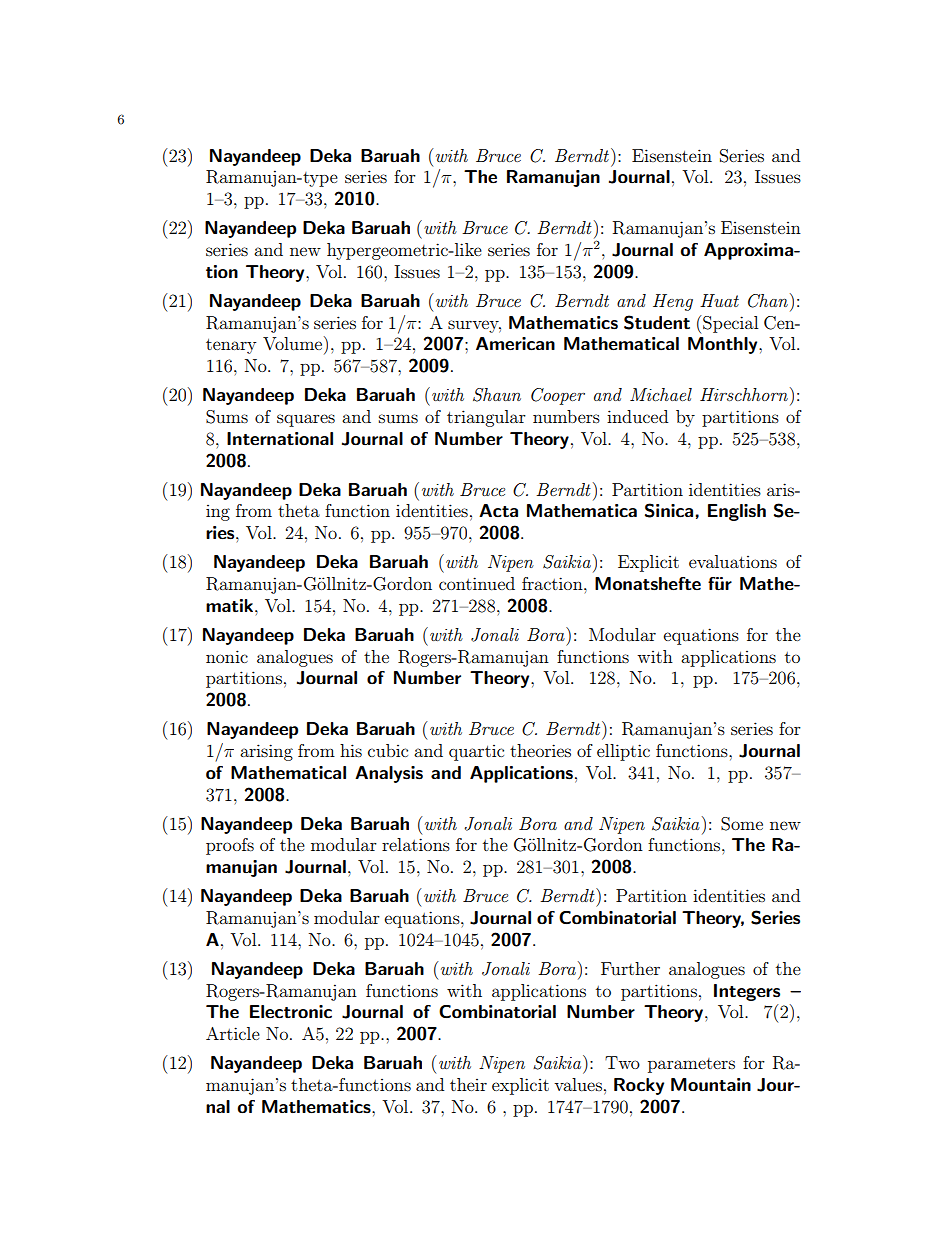  What do you see at coordinates (291, 1012) in the screenshot?
I see `Electronic` at bounding box center [291, 1012].
